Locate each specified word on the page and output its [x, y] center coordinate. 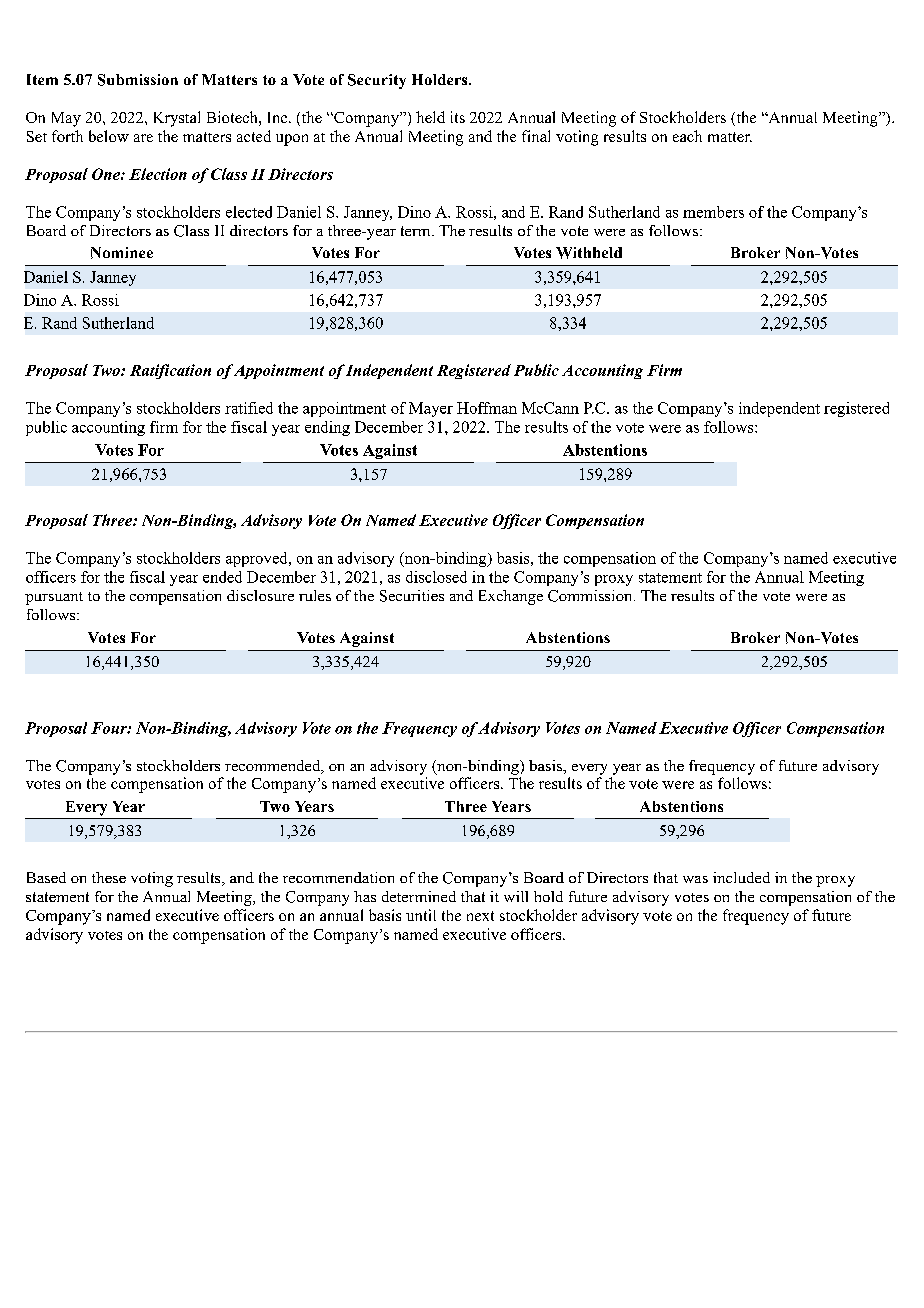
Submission [138, 80]
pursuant [54, 598]
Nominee [122, 253]
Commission [589, 596]
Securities [412, 596]
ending [327, 428]
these [109, 877]
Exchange [511, 597]
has [365, 896]
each [687, 136]
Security [377, 81]
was [695, 879]
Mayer [431, 409]
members [713, 212]
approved [258, 559]
